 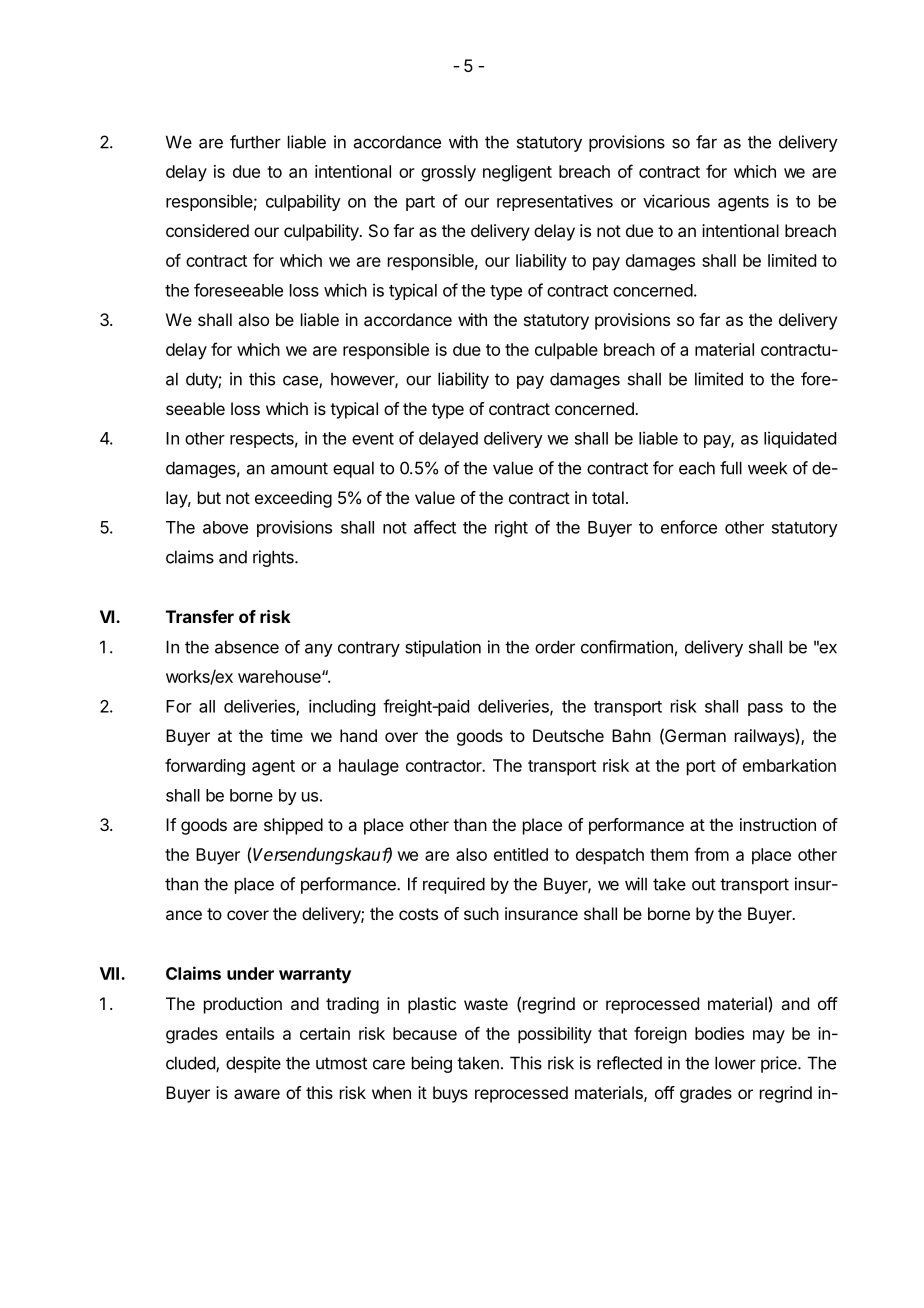 What do you see at coordinates (676, 201) in the document?
I see `vicarious` at bounding box center [676, 201].
